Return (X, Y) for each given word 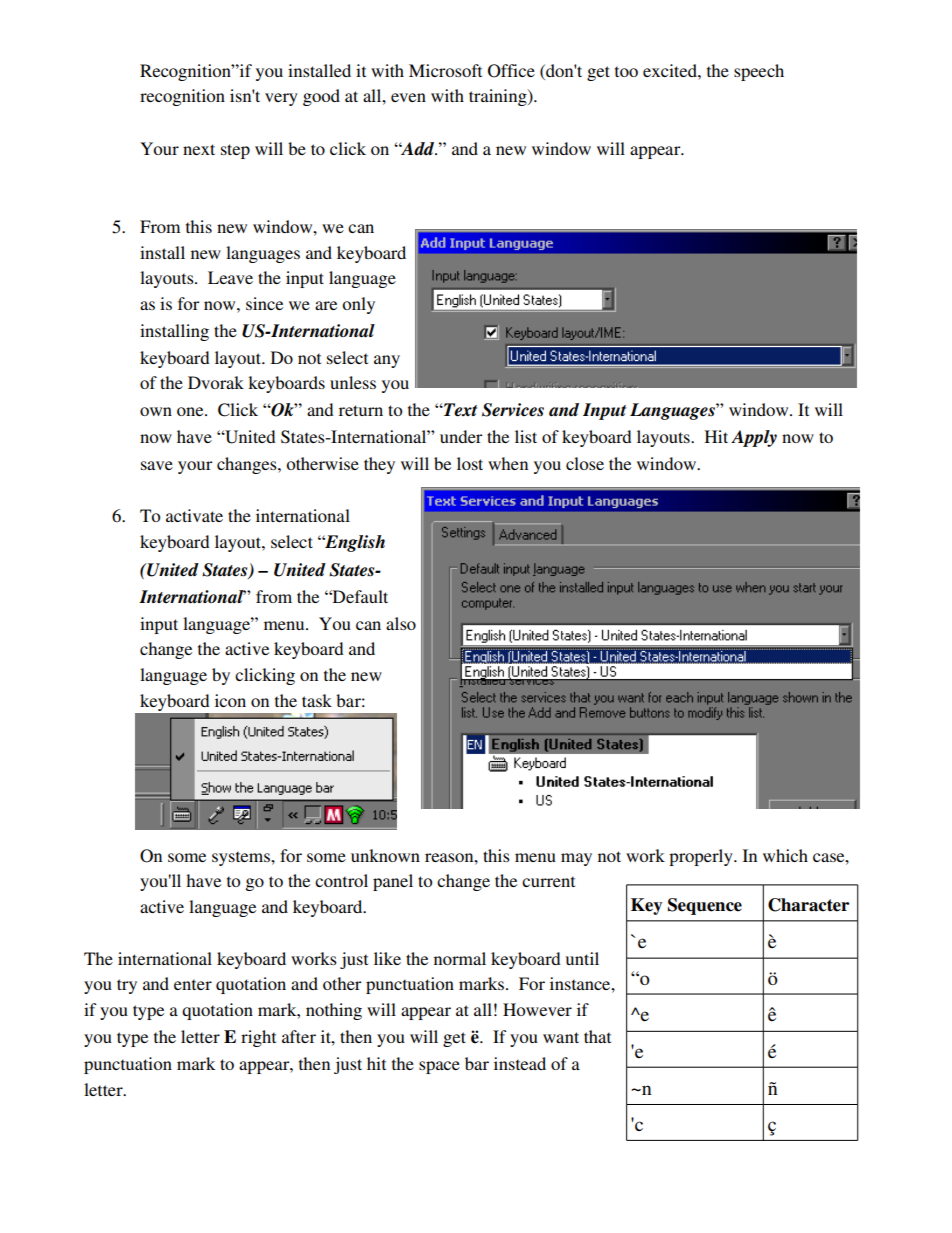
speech (759, 72)
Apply (754, 438)
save (157, 465)
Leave (230, 277)
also (401, 623)
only (358, 305)
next (199, 149)
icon (230, 700)
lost (470, 463)
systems (242, 858)
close (585, 463)
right (258, 1038)
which (785, 855)
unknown (385, 855)
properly (702, 857)
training (499, 97)
